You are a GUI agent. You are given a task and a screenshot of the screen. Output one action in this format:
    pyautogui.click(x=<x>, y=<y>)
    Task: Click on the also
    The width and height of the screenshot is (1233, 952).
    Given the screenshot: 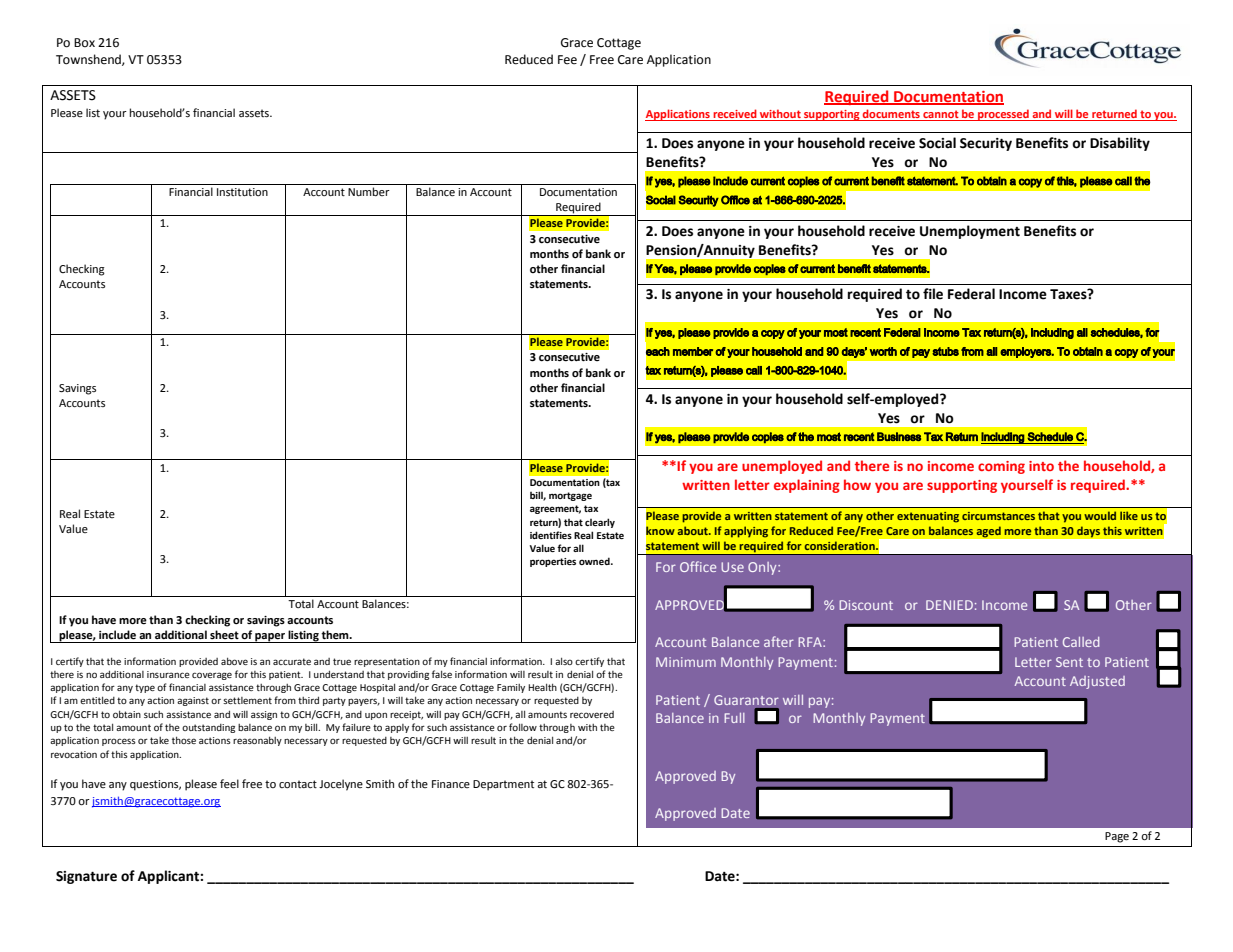 What is the action you would take?
    pyautogui.click(x=564, y=661)
